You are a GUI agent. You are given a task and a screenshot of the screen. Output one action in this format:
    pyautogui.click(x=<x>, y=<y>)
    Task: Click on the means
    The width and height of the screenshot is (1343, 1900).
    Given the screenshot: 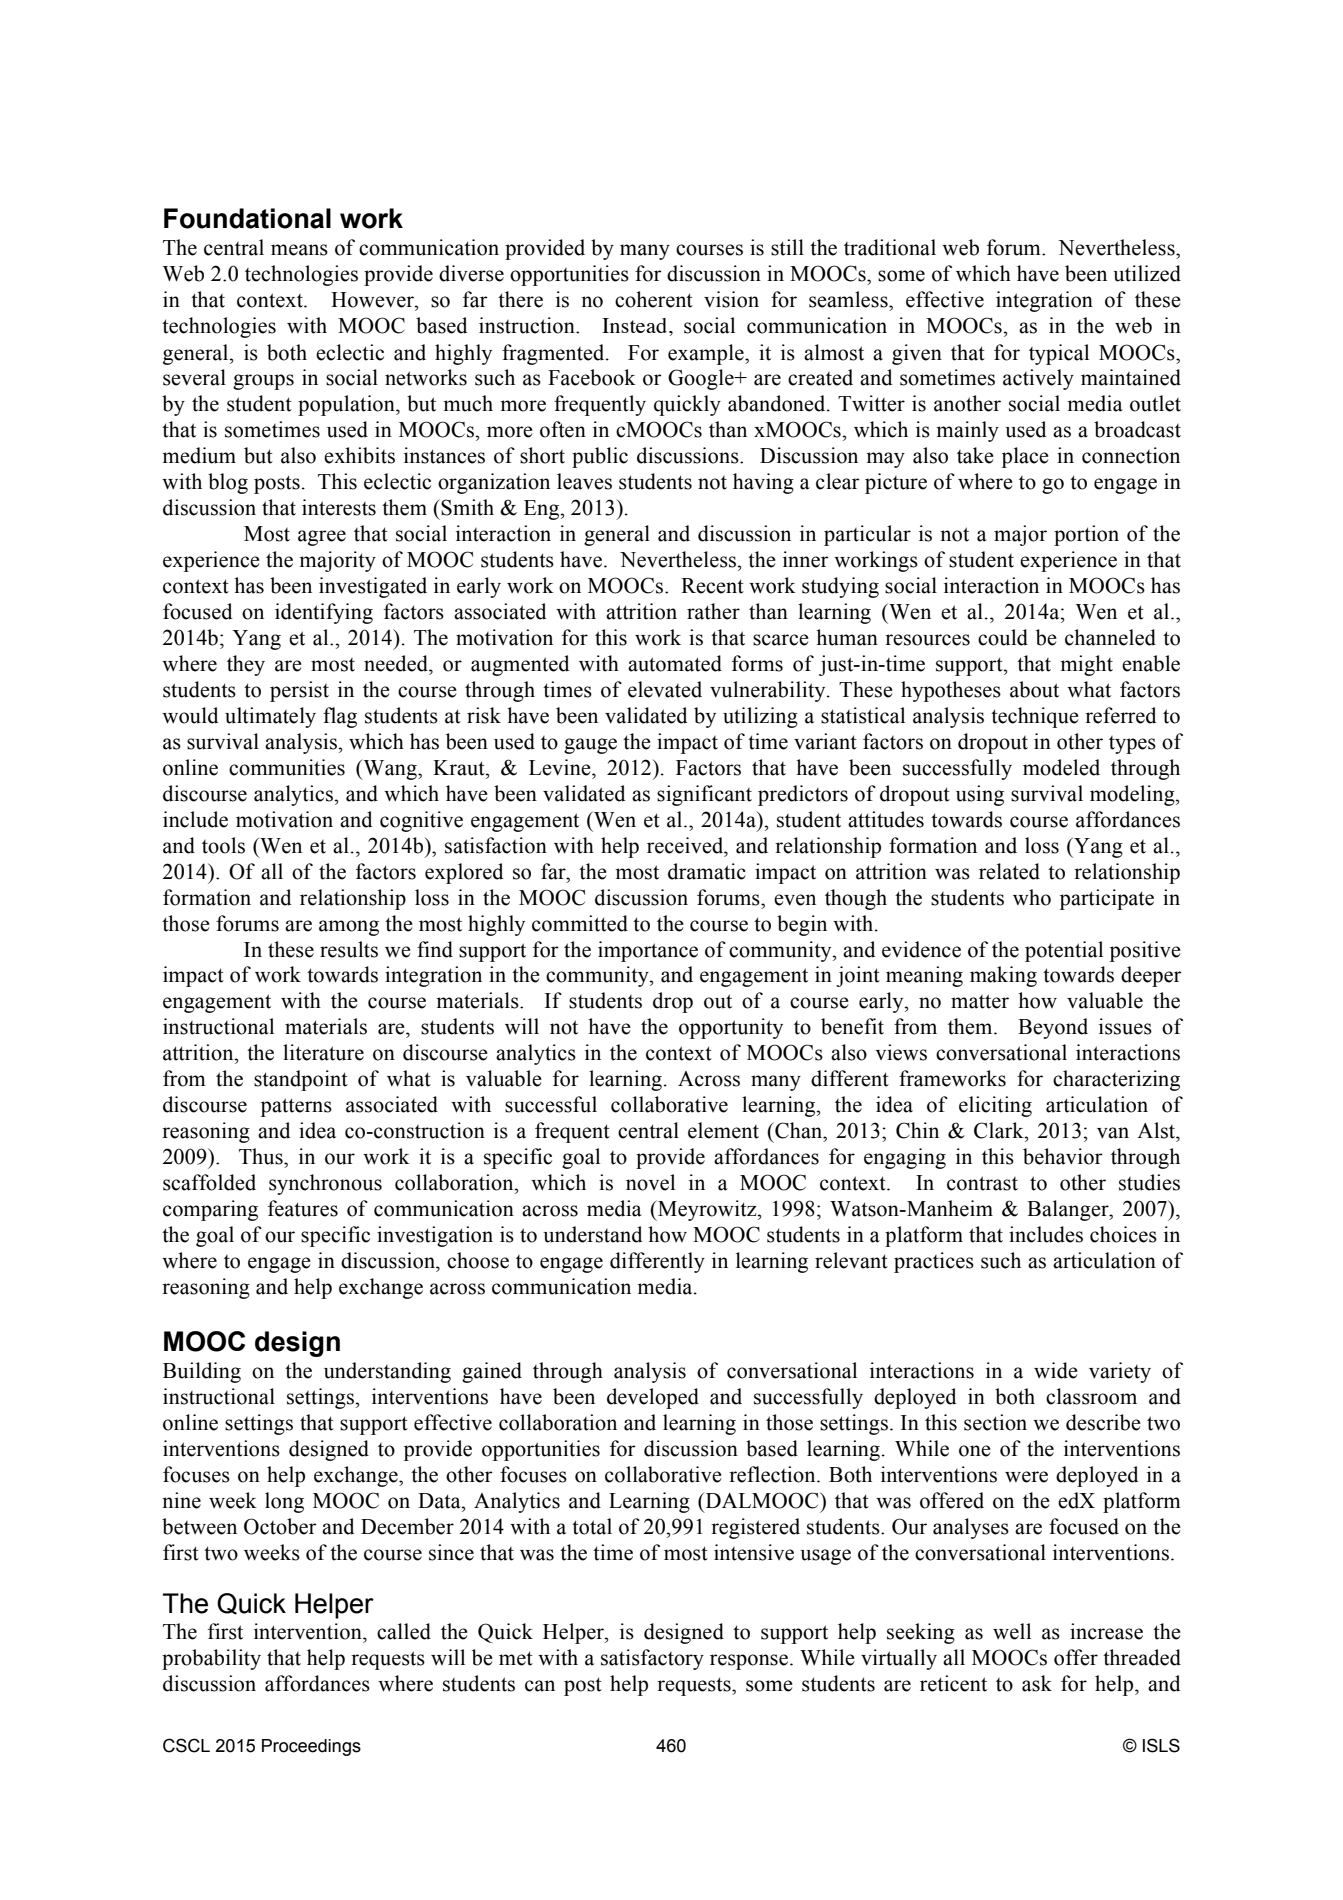 What is the action you would take?
    pyautogui.click(x=299, y=250)
